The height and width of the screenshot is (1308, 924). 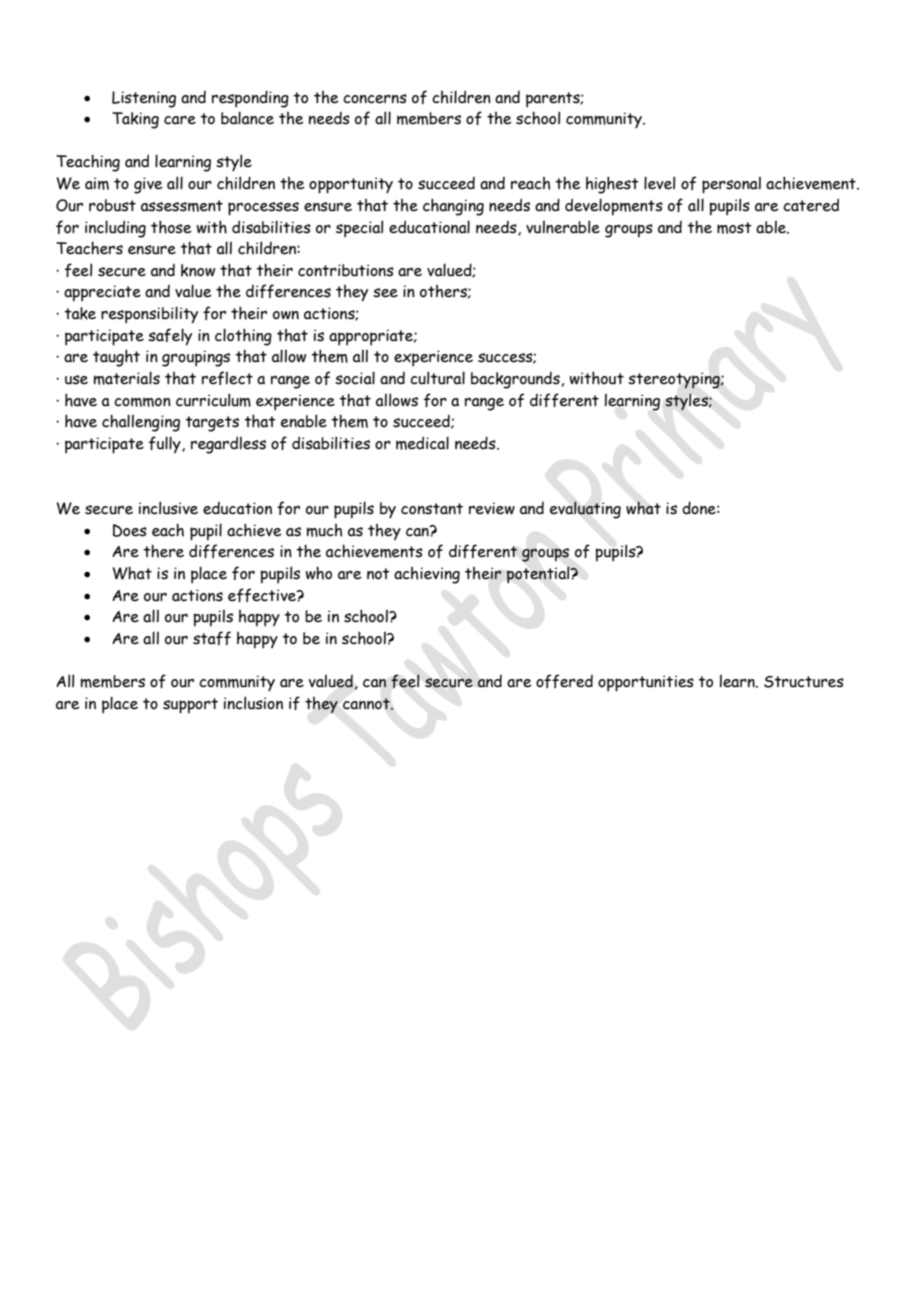 What do you see at coordinates (190, 706) in the screenshot?
I see `support` at bounding box center [190, 706].
